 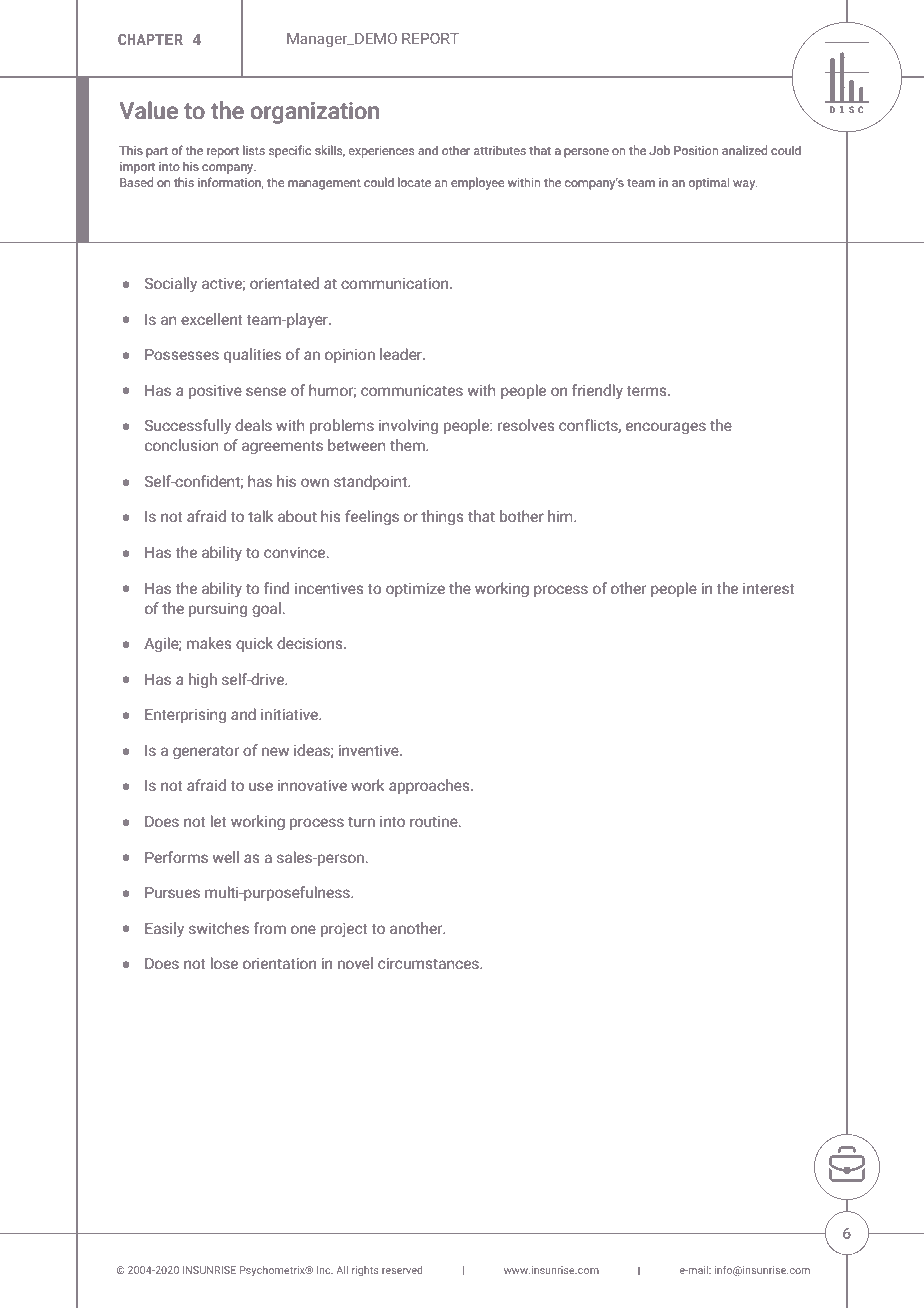 I want to click on positive, so click(x=215, y=392).
